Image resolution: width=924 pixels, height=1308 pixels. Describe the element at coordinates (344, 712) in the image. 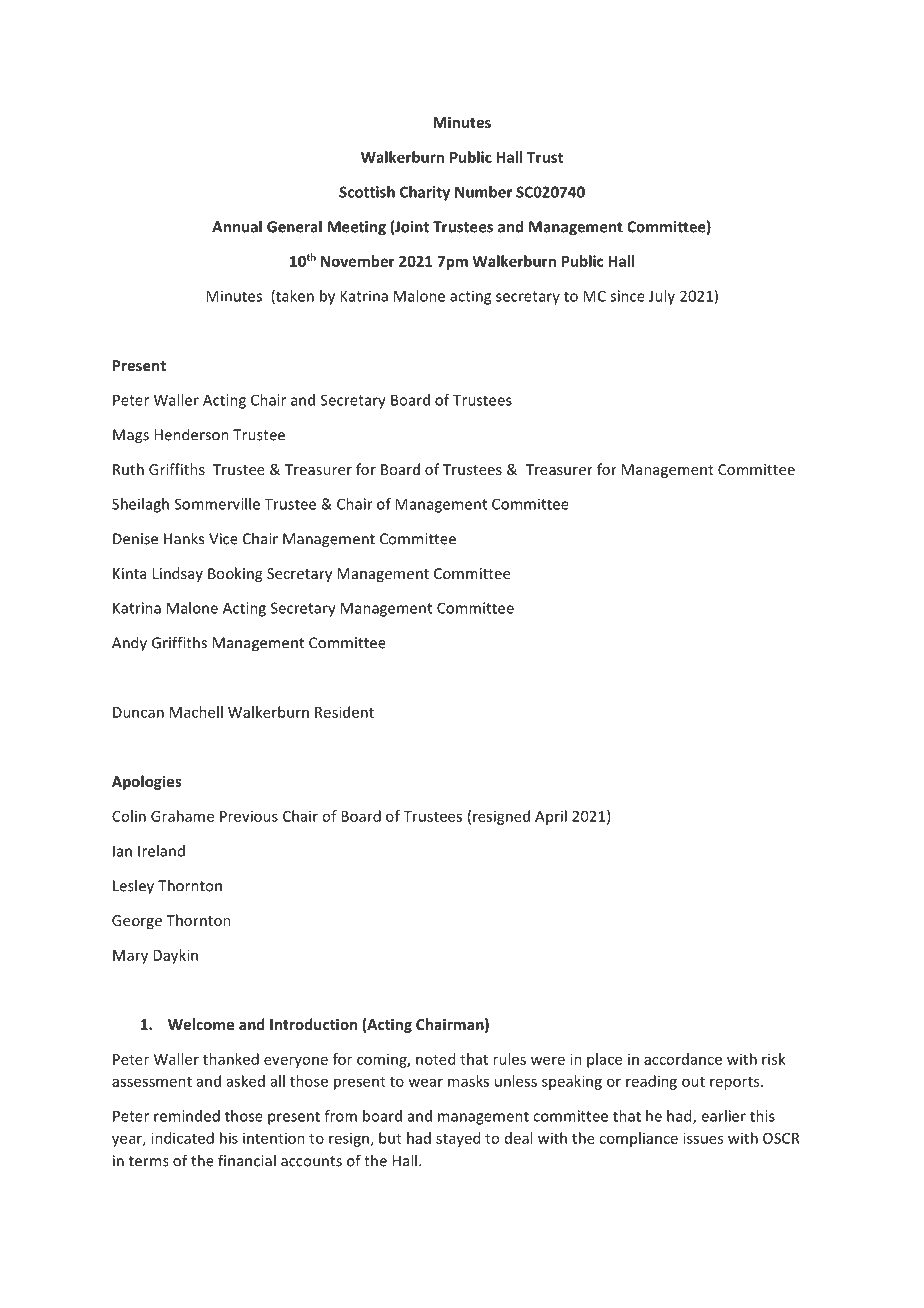

I see `Resident` at that location.
